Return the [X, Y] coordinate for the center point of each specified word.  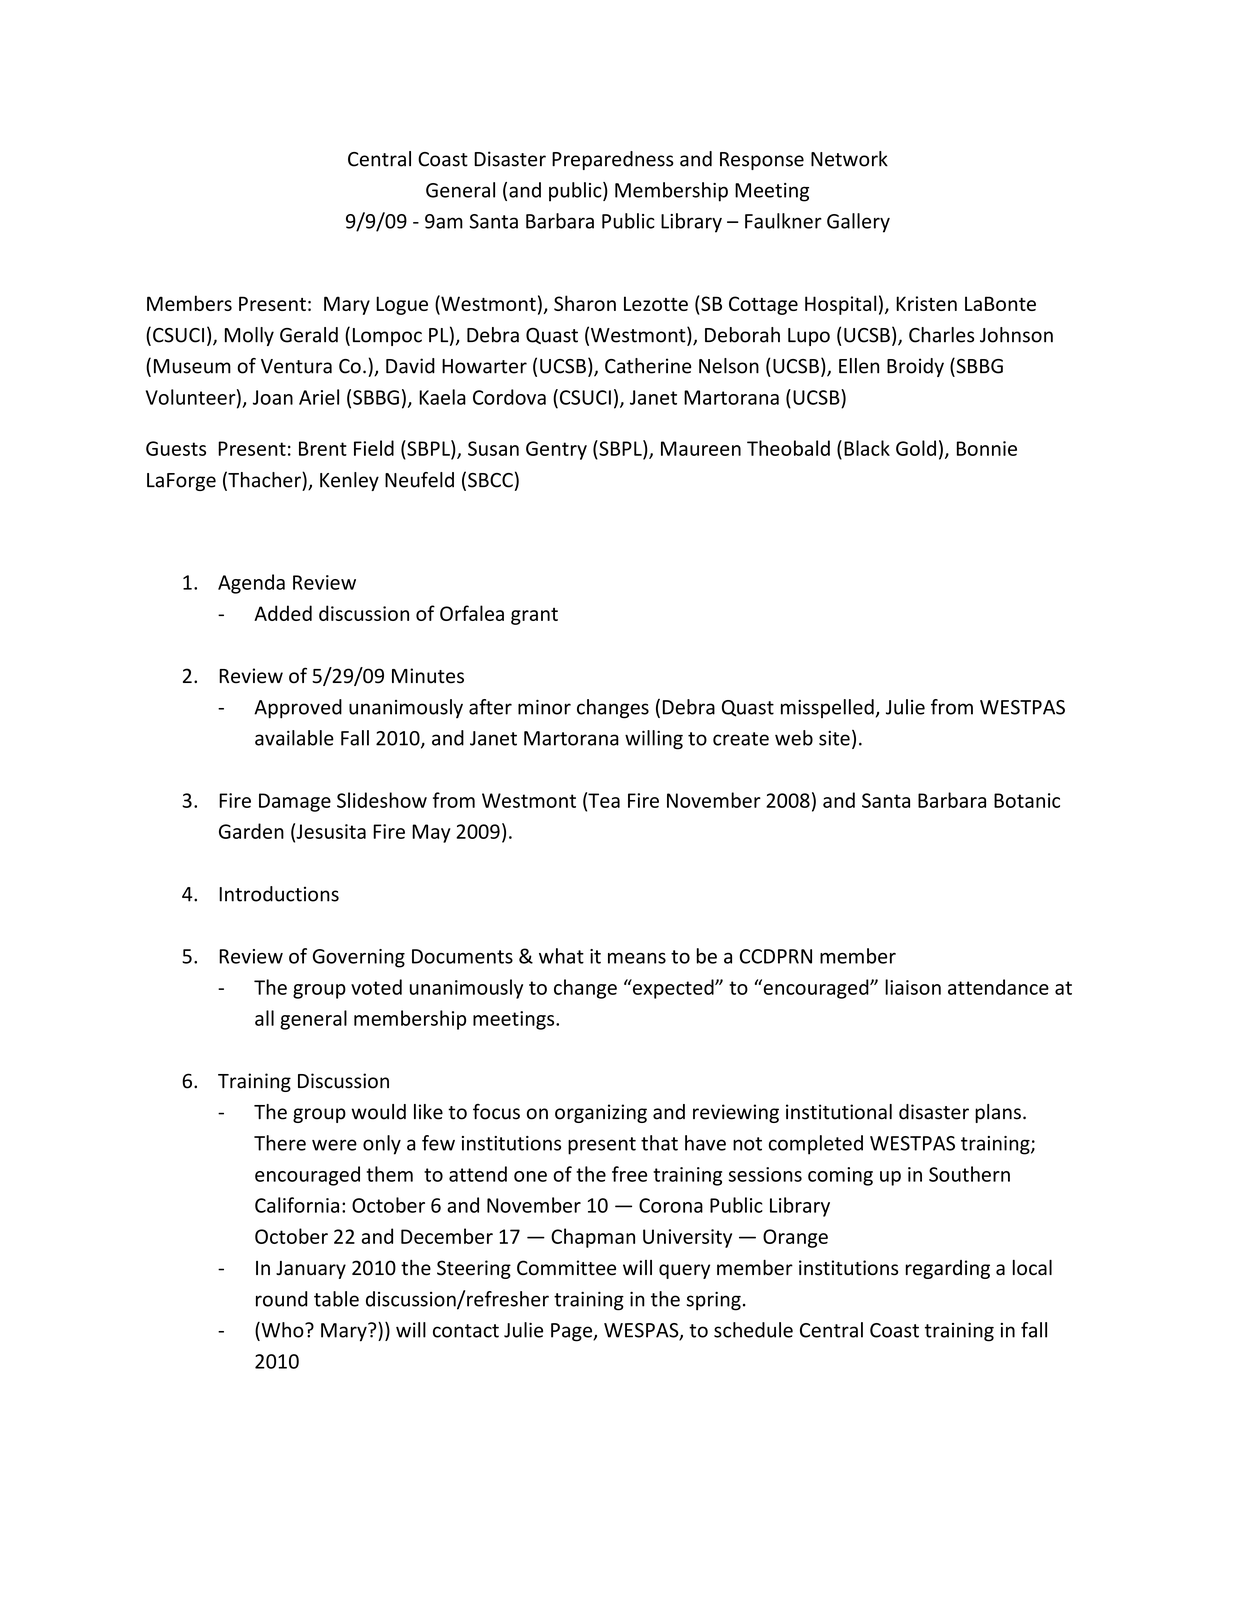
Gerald [309, 335]
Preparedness [613, 160]
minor [544, 707]
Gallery [858, 223]
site [834, 738]
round [281, 1299]
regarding [948, 1269]
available [294, 738]
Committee [566, 1268]
